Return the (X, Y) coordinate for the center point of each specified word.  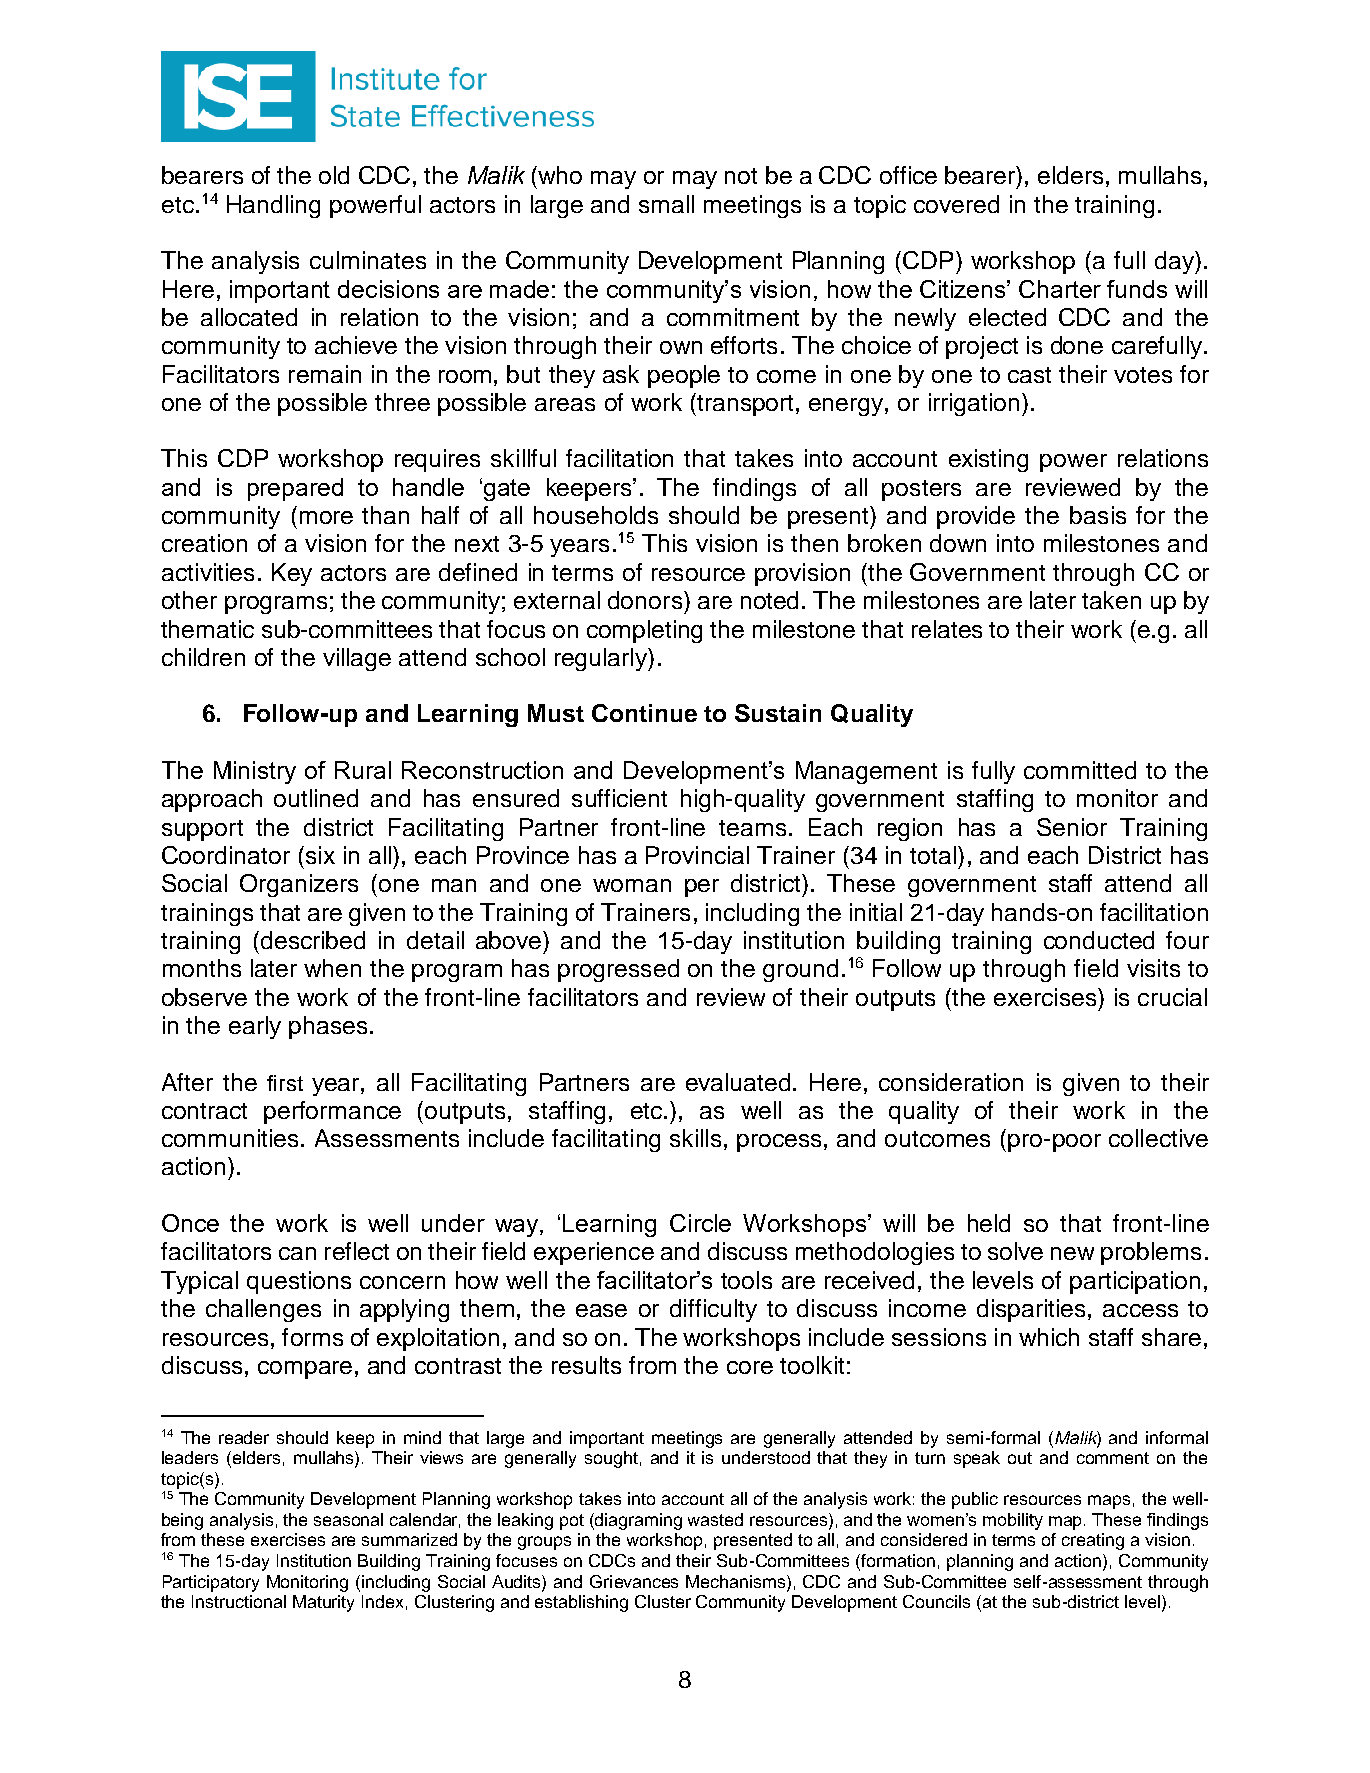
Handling (273, 206)
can (297, 1253)
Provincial (697, 855)
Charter (1060, 289)
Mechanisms (737, 1581)
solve (1015, 1251)
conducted (1099, 940)
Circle (700, 1223)
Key (292, 574)
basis (1098, 515)
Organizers (299, 885)
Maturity (323, 1603)
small (666, 204)
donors (646, 600)
